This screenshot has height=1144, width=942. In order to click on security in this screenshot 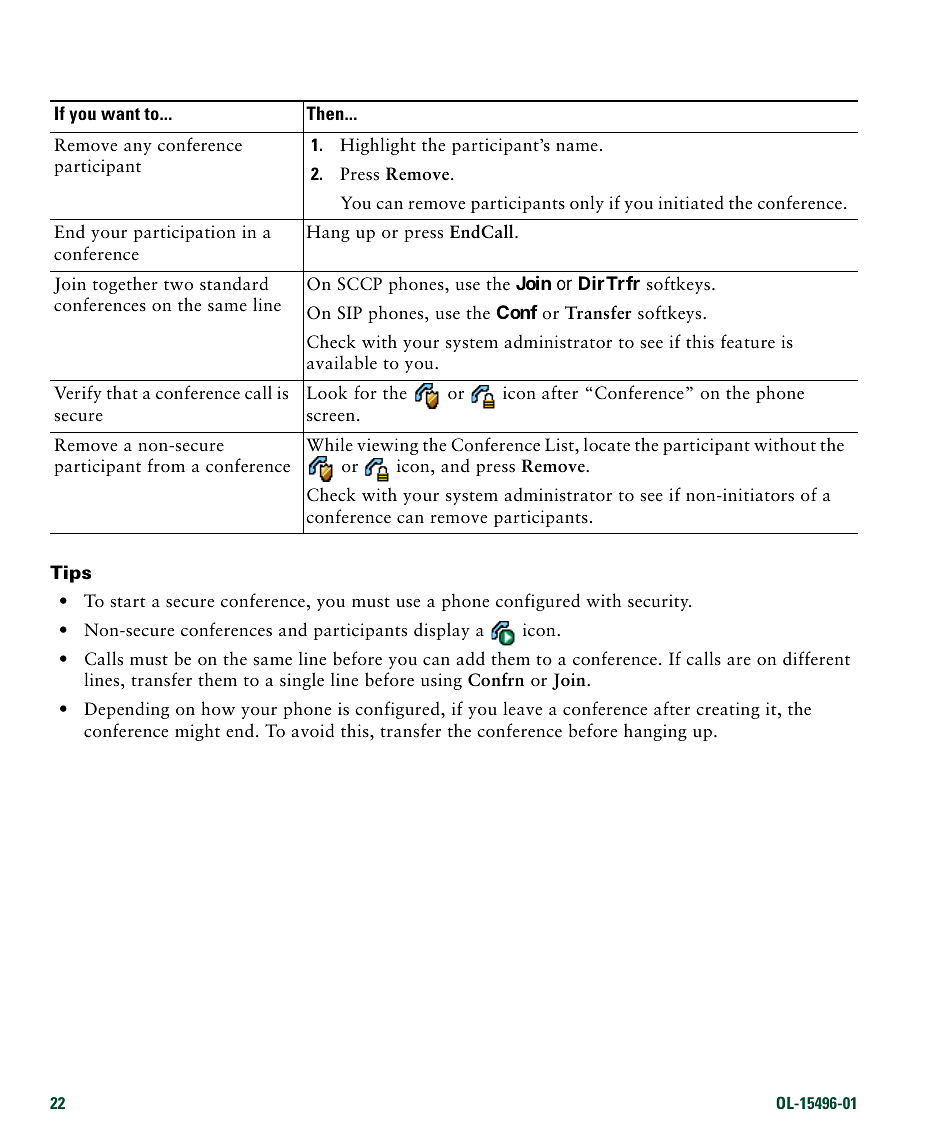, I will do `click(659, 602)`.
